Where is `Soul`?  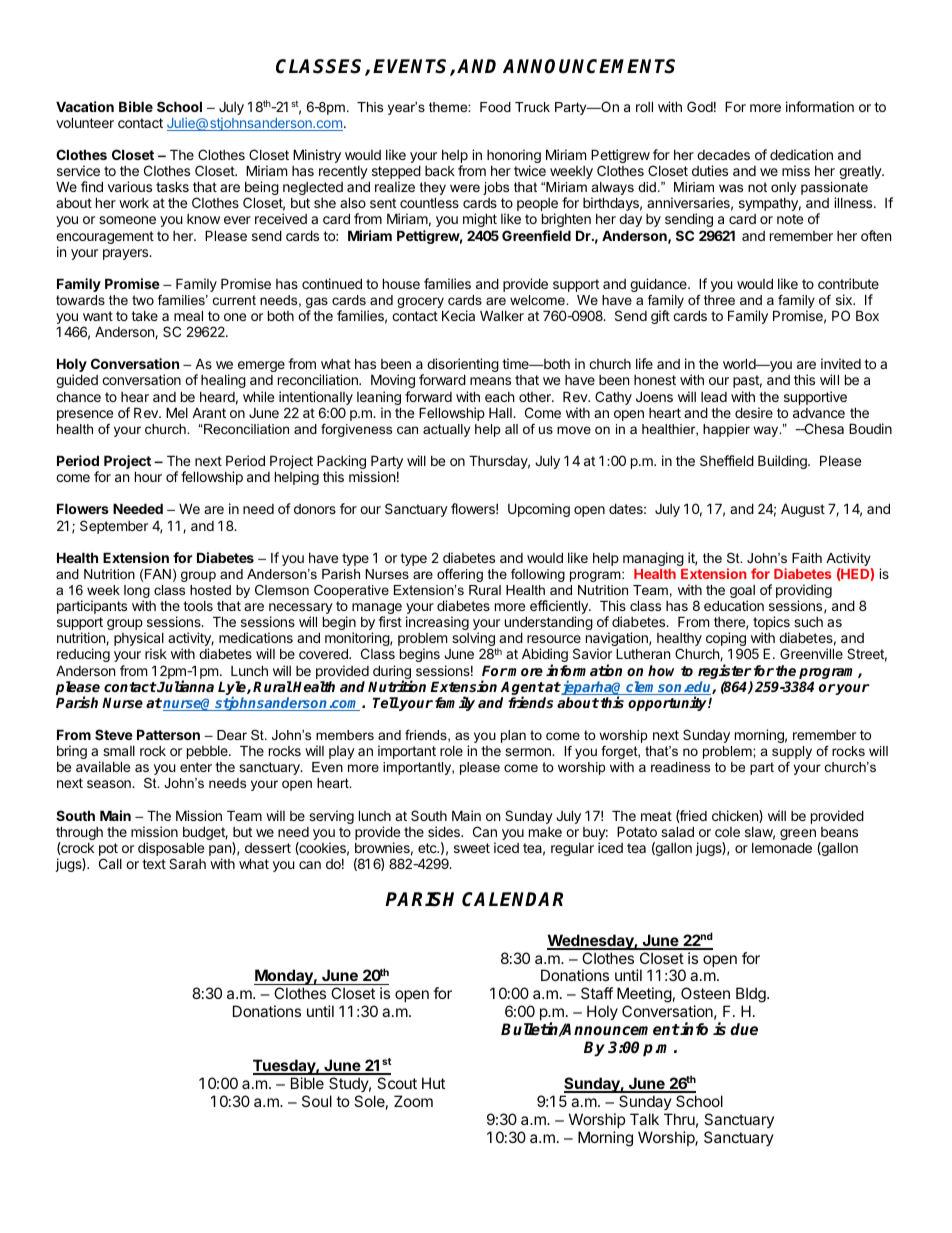
Soul is located at coordinates (317, 1101).
